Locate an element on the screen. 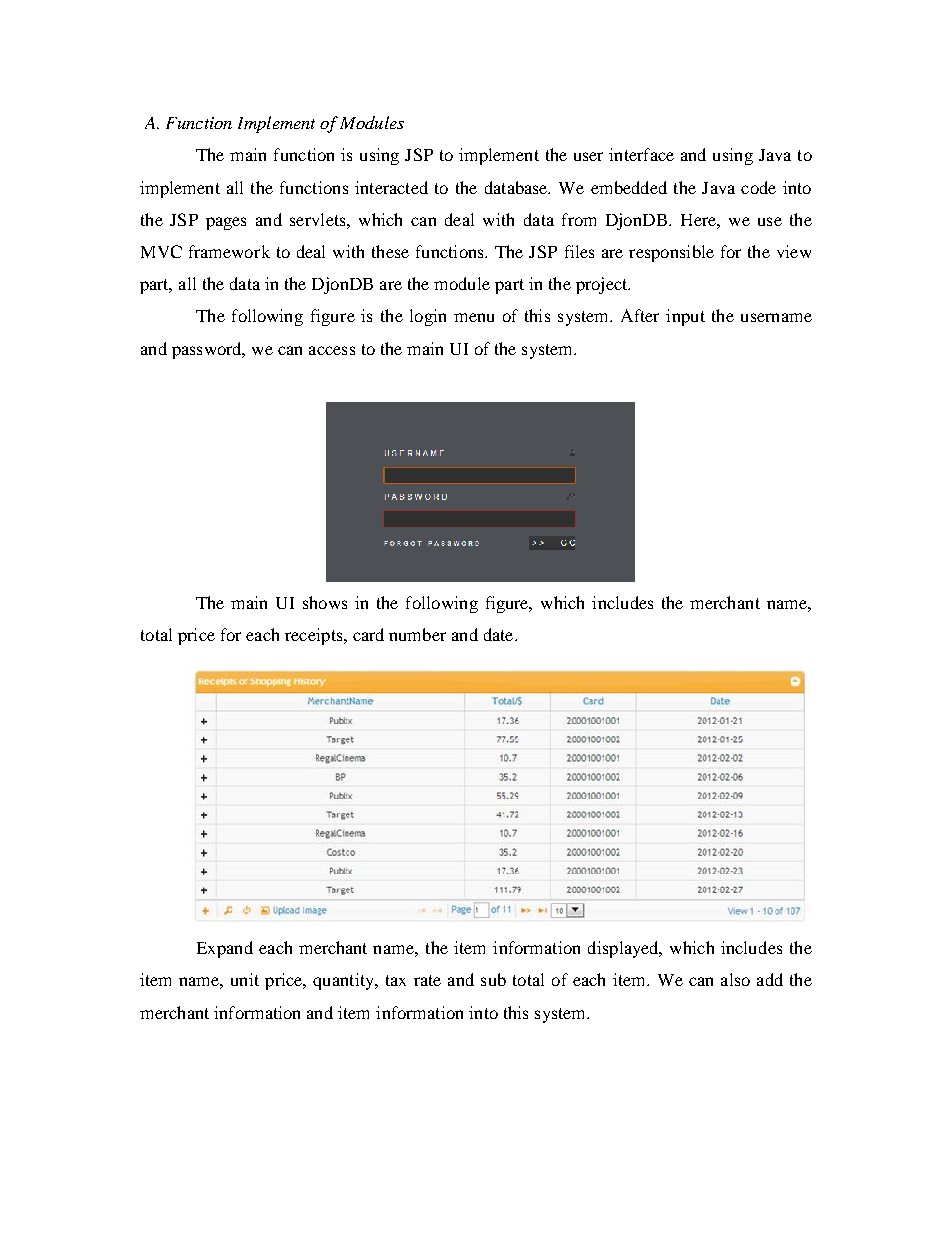 The image size is (952, 1233). date is located at coordinates (500, 634).
